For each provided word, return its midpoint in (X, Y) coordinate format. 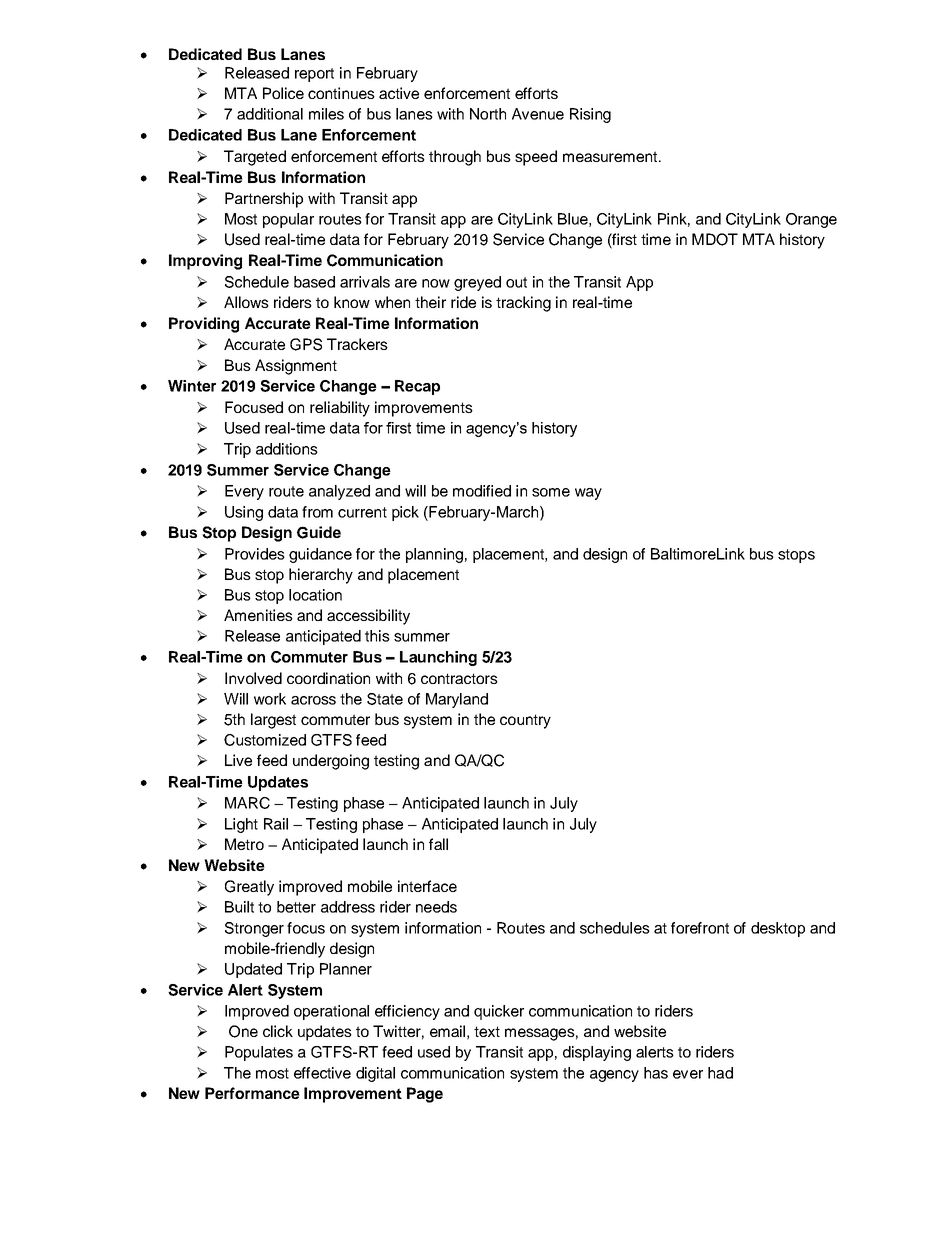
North (488, 114)
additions (287, 449)
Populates (259, 1053)
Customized (265, 740)
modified (482, 491)
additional (270, 114)
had (720, 1073)
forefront (700, 928)
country (525, 721)
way (588, 494)
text (487, 1031)
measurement (610, 156)
